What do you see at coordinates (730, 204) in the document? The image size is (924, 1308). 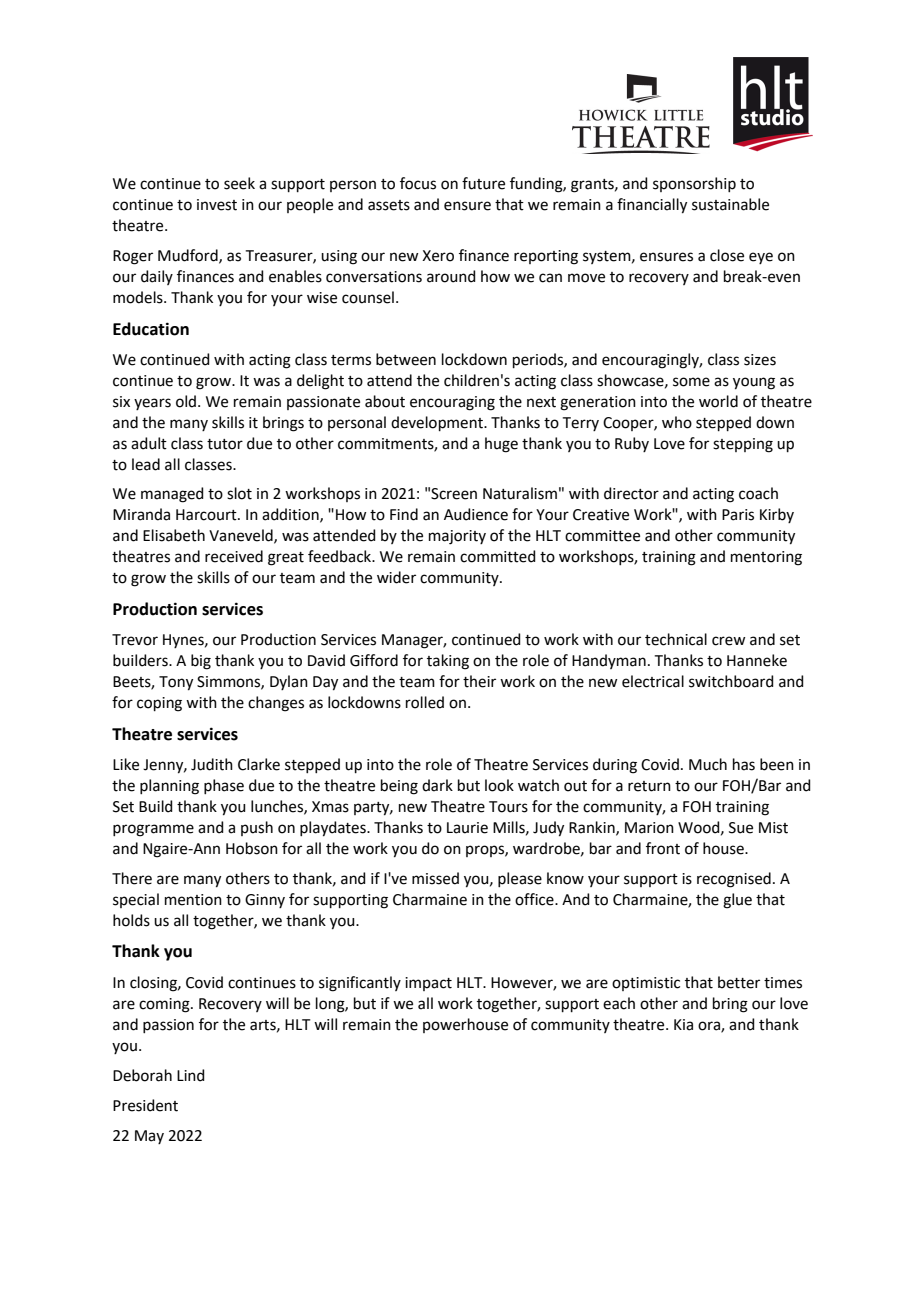 I see `sustainable` at bounding box center [730, 204].
